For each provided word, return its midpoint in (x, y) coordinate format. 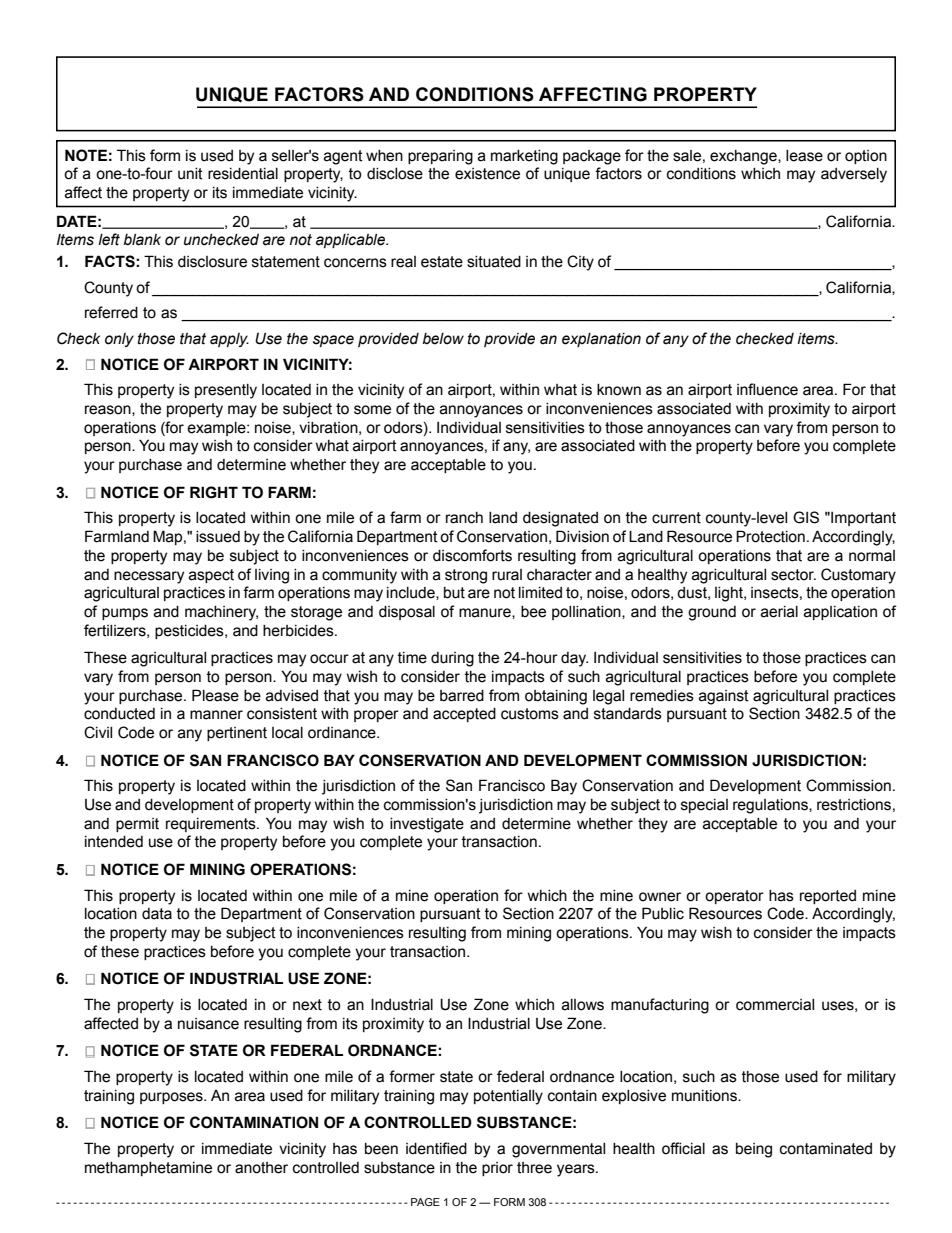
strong (466, 576)
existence (487, 174)
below (443, 339)
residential (243, 174)
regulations (771, 806)
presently (226, 391)
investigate (427, 825)
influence (767, 389)
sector (793, 575)
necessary (149, 577)
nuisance (208, 1024)
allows (583, 1005)
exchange (744, 157)
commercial (775, 1005)
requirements (212, 825)
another (261, 1168)
